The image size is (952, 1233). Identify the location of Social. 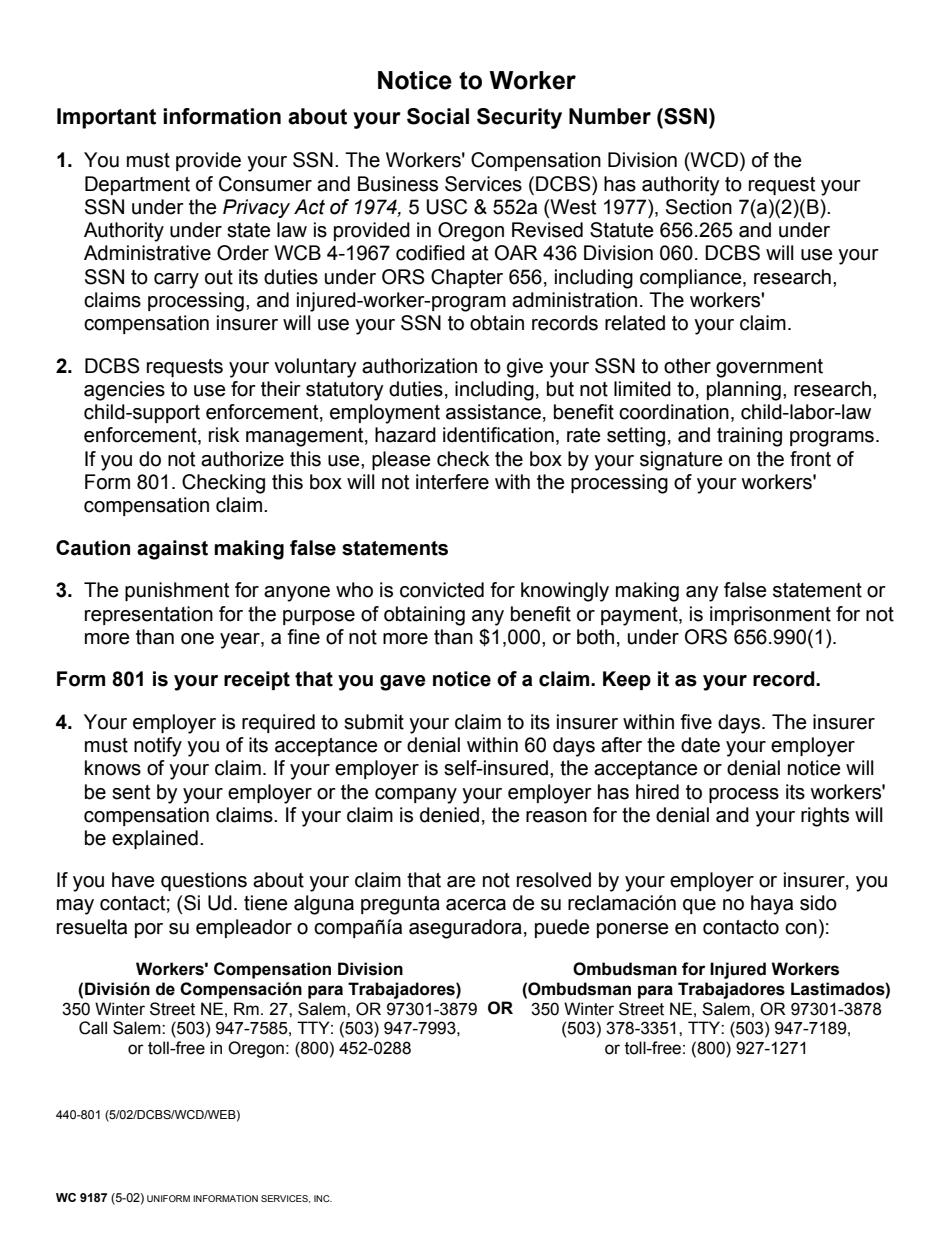
(438, 116).
